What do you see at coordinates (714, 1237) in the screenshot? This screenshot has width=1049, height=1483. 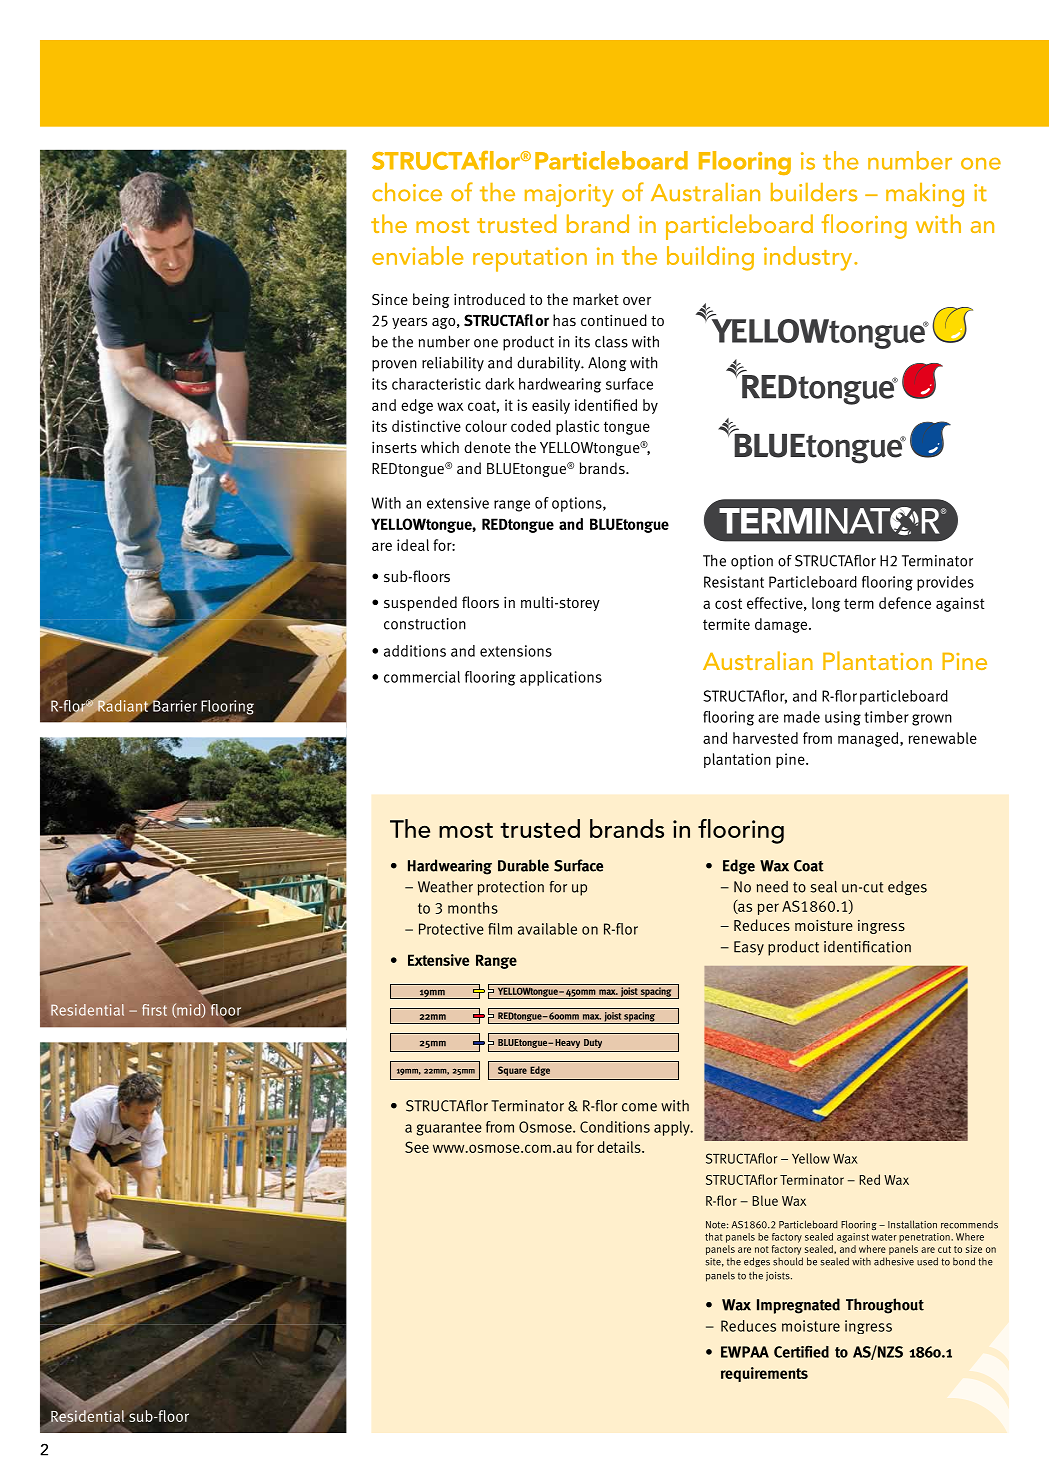 I see `that` at bounding box center [714, 1237].
